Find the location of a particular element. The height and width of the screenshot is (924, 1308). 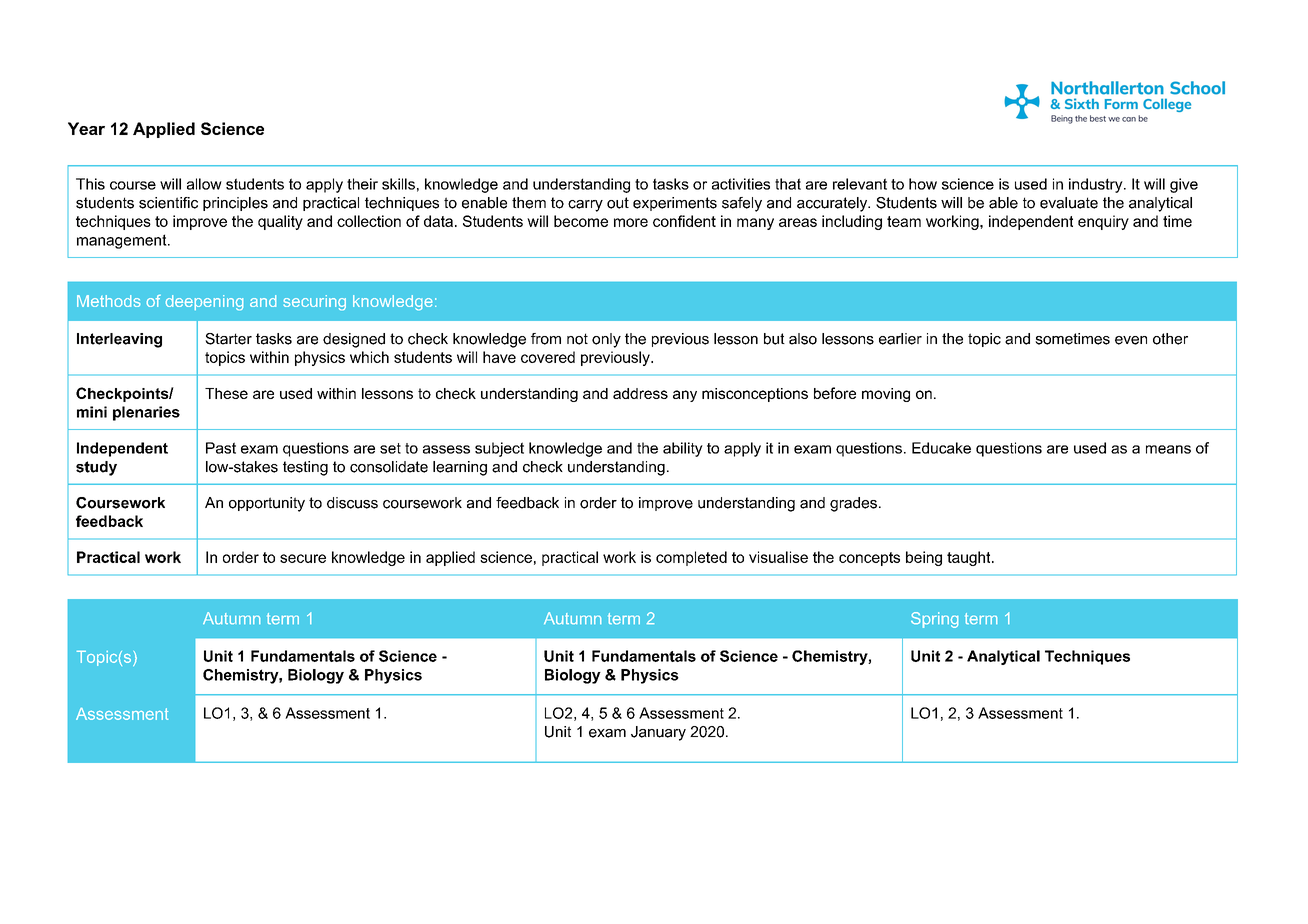

enquiry is located at coordinates (1103, 222).
